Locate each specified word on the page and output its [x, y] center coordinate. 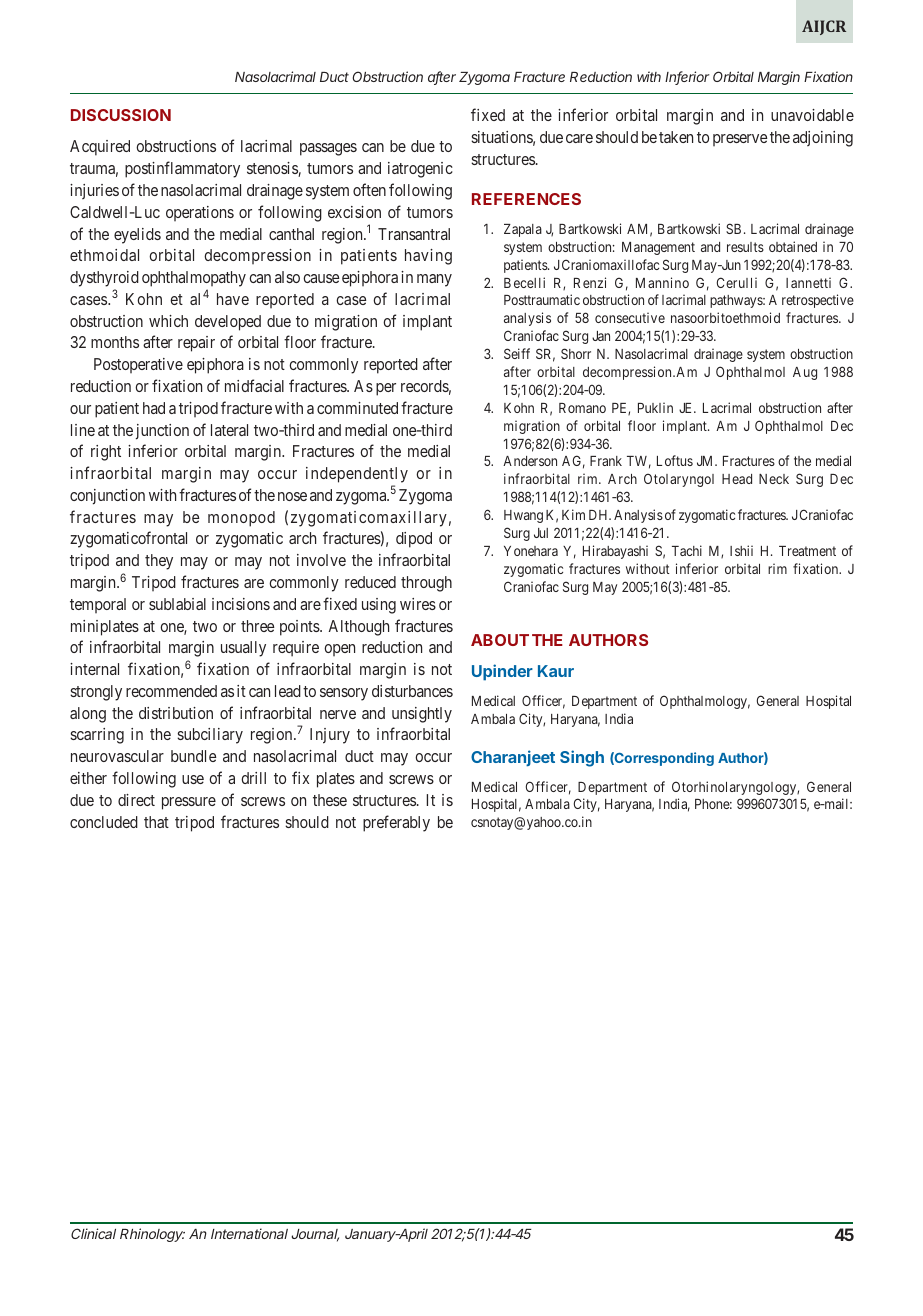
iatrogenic [420, 170]
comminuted [357, 408]
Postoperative [138, 365]
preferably [396, 823]
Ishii [741, 550]
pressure [189, 803]
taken [676, 137]
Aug [805, 373]
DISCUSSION [121, 115]
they [159, 562]
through [426, 584]
